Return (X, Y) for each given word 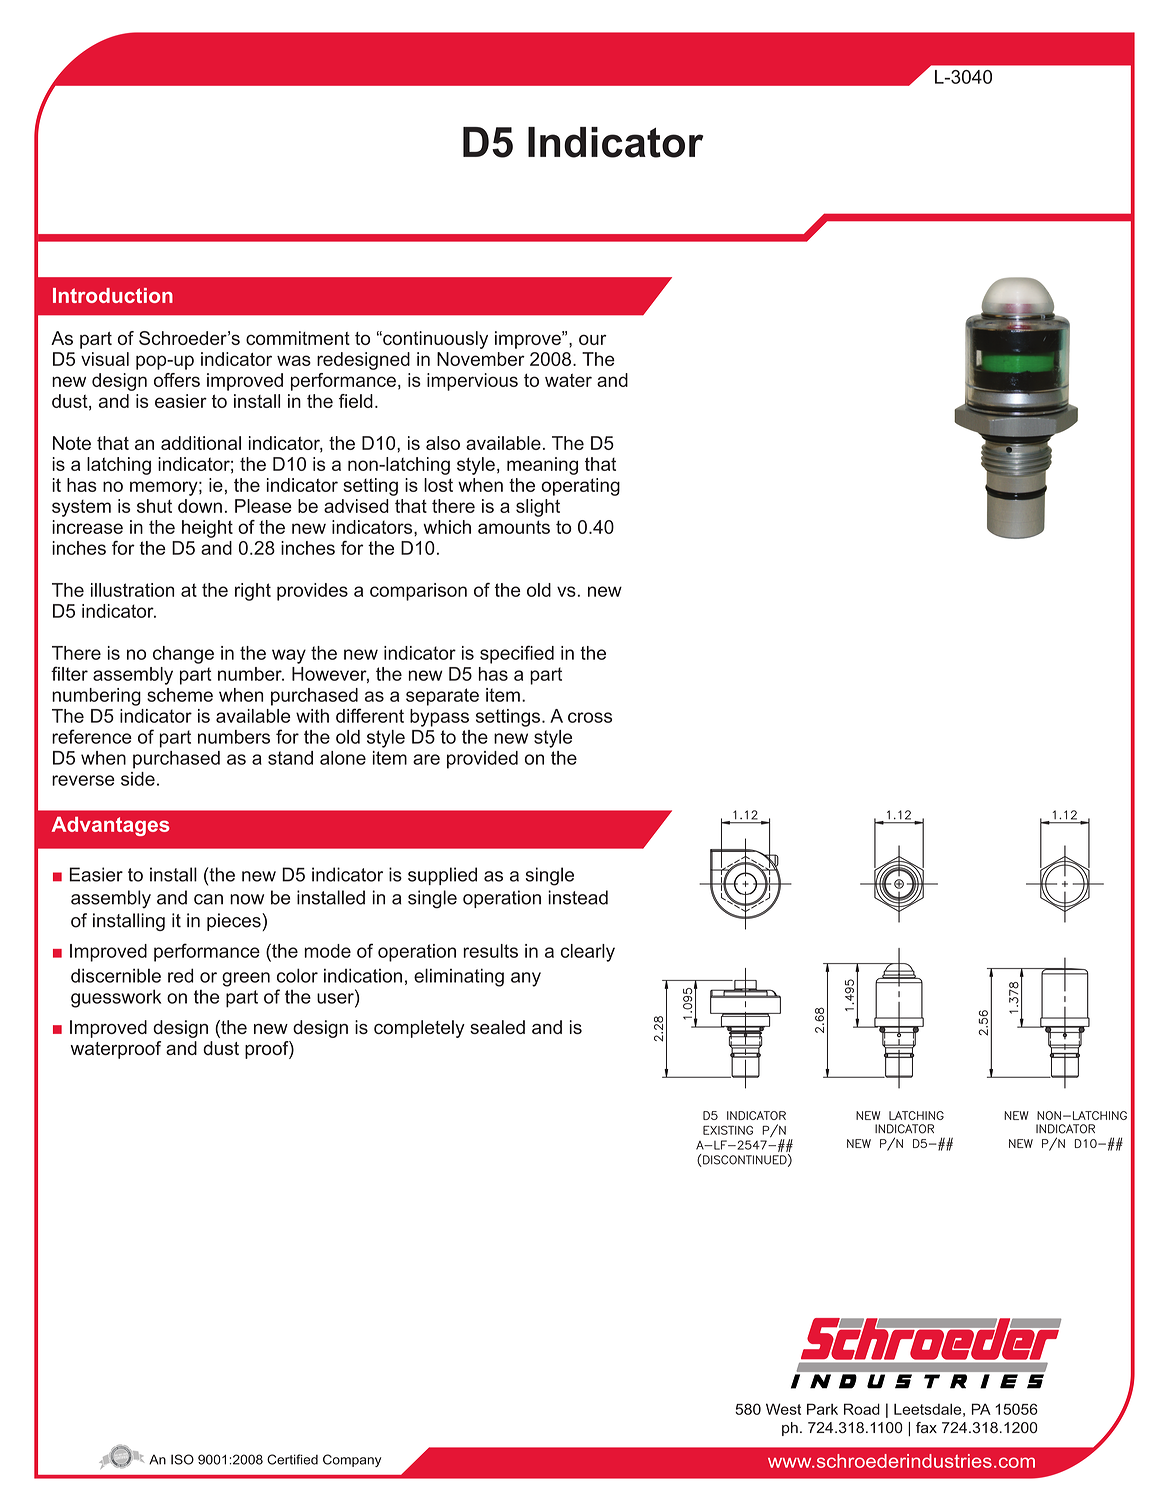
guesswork (116, 998)
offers (177, 380)
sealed (497, 1027)
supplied (442, 876)
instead (578, 897)
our (592, 339)
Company (352, 1460)
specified (517, 654)
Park (822, 1409)
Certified (292, 1459)
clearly (588, 953)
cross (590, 717)
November (481, 359)
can (208, 899)
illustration (132, 590)
